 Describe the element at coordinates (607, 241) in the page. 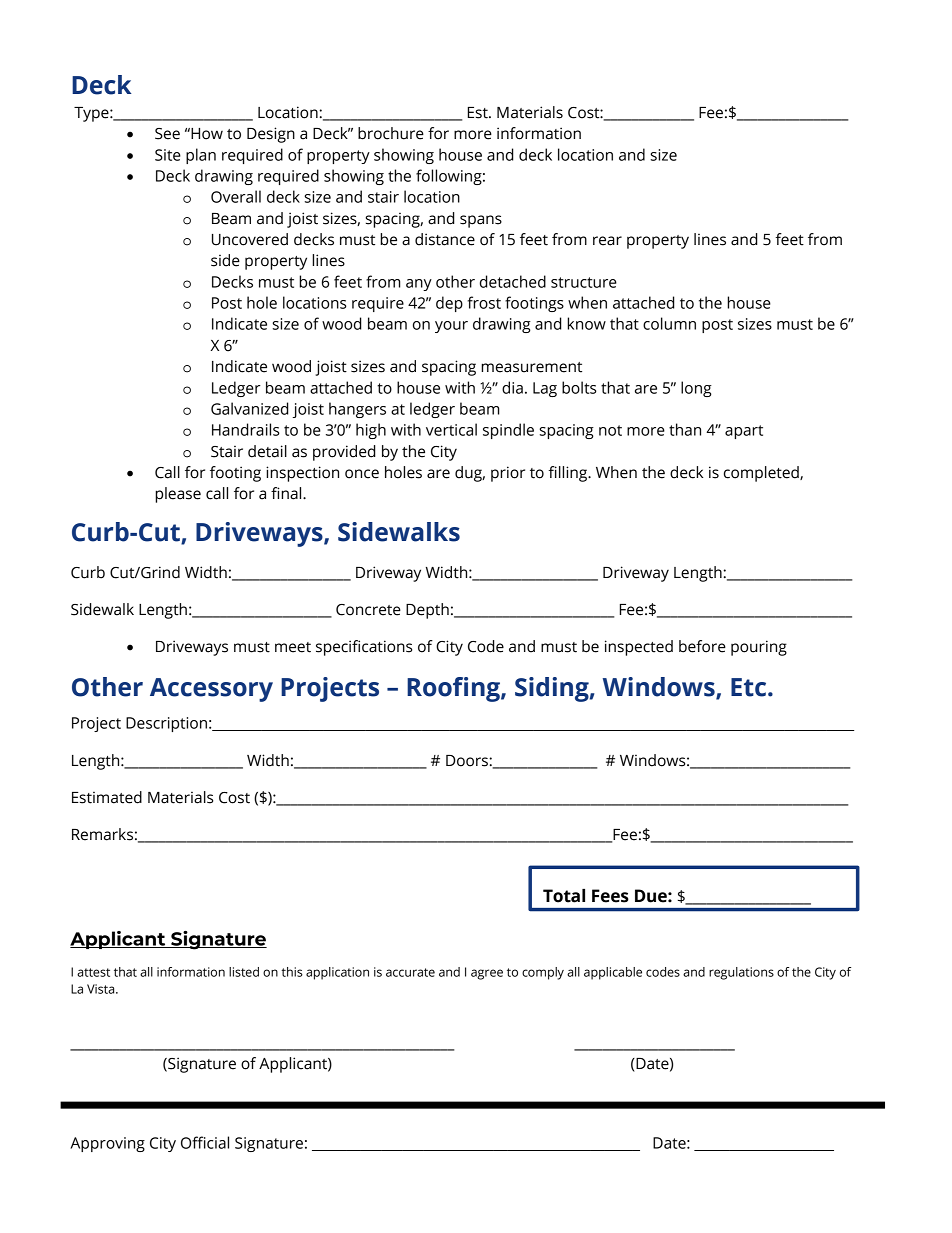

I see `rear` at that location.
